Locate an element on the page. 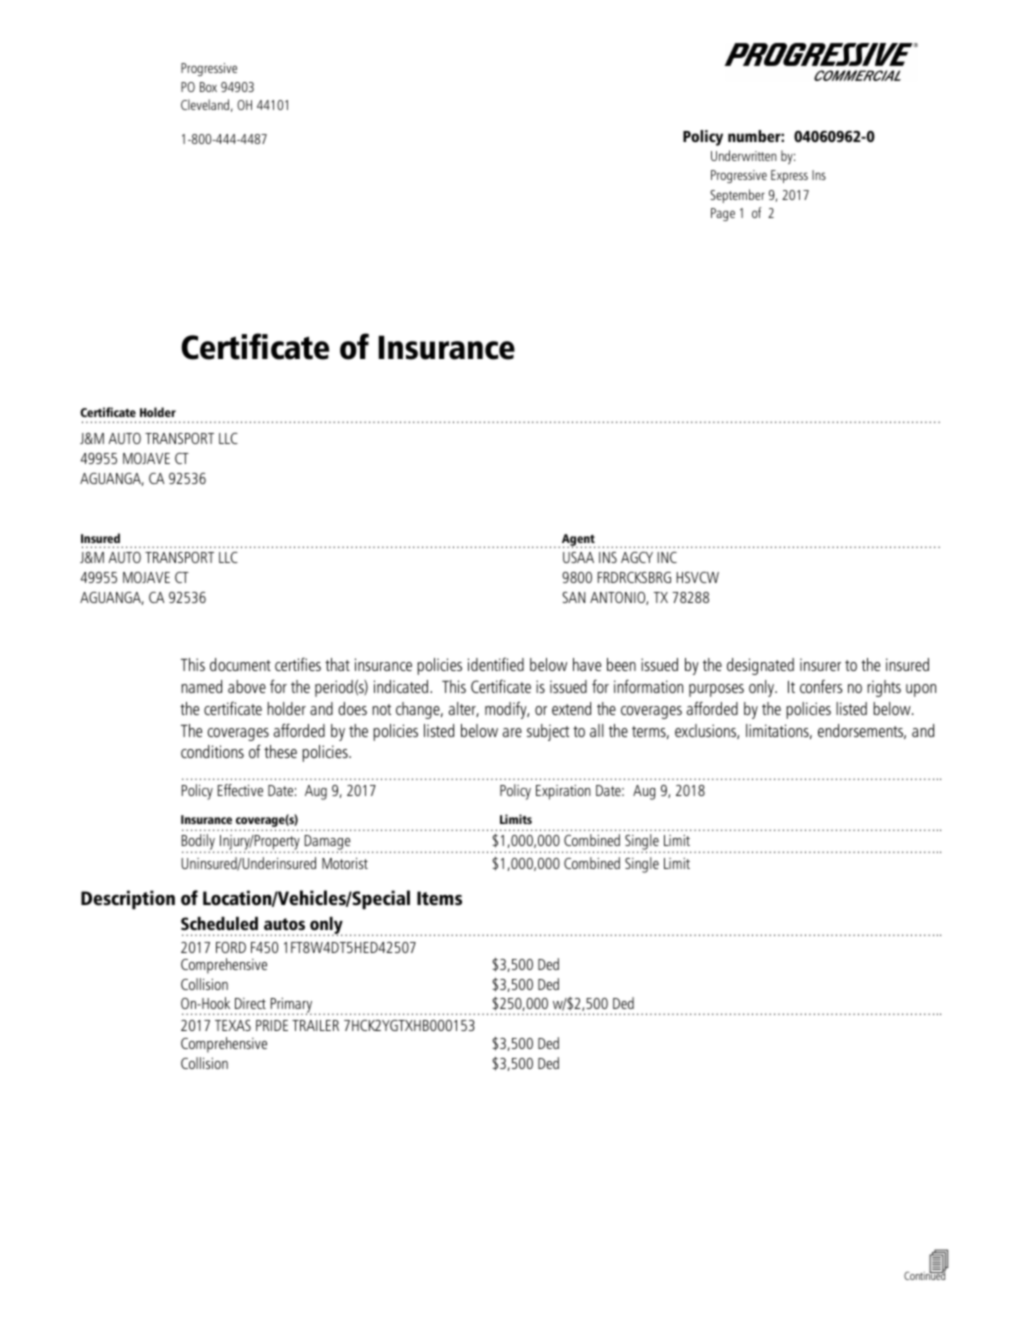  named is located at coordinates (201, 686).
